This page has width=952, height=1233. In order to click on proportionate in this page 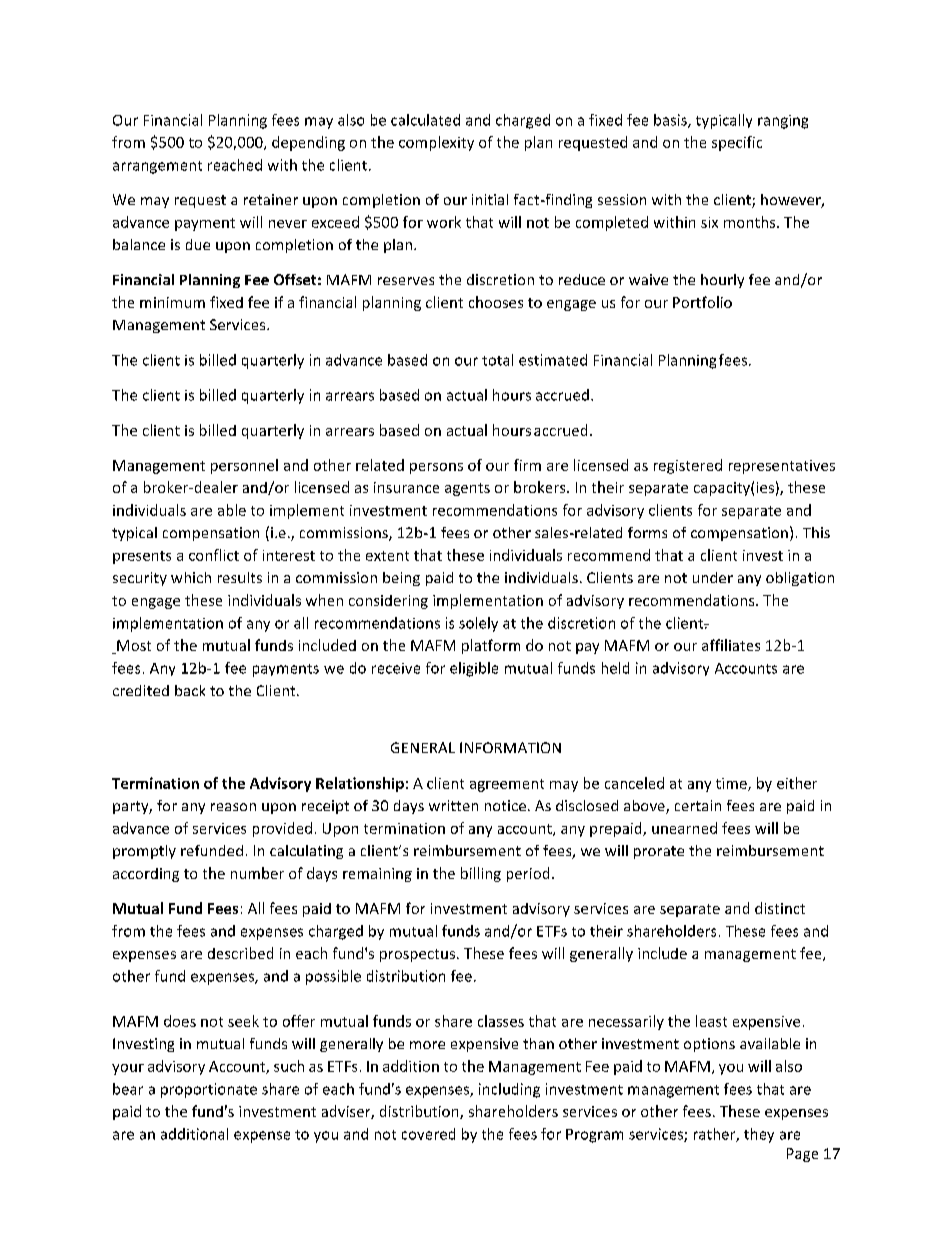, I will do `click(209, 1090)`.
